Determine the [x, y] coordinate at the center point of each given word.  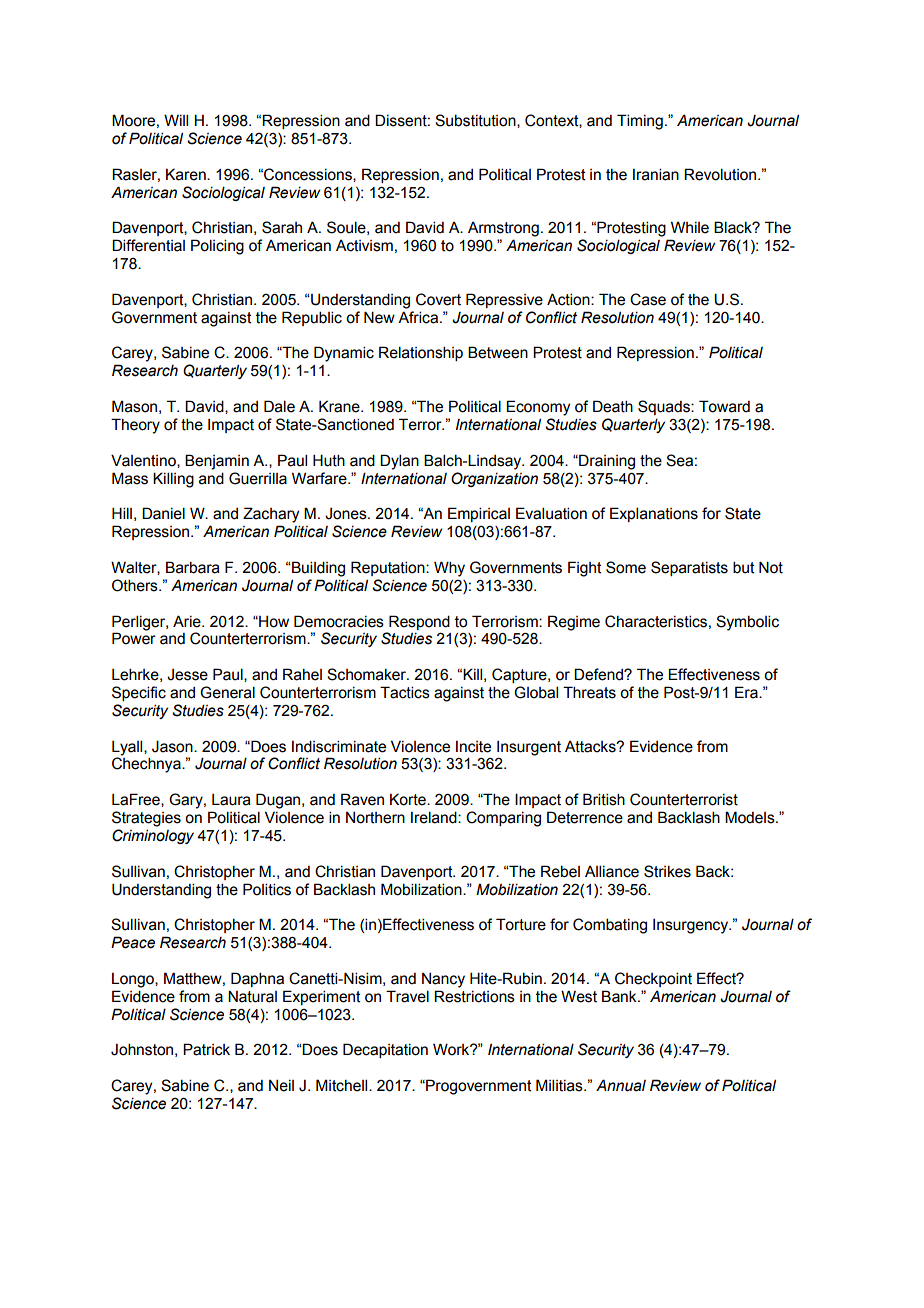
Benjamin [217, 462]
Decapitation [385, 1050]
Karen [187, 174]
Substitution [476, 121]
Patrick [206, 1049]
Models [751, 817]
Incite [473, 747]
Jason [173, 746]
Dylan [399, 462]
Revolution [721, 174]
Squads [665, 407]
